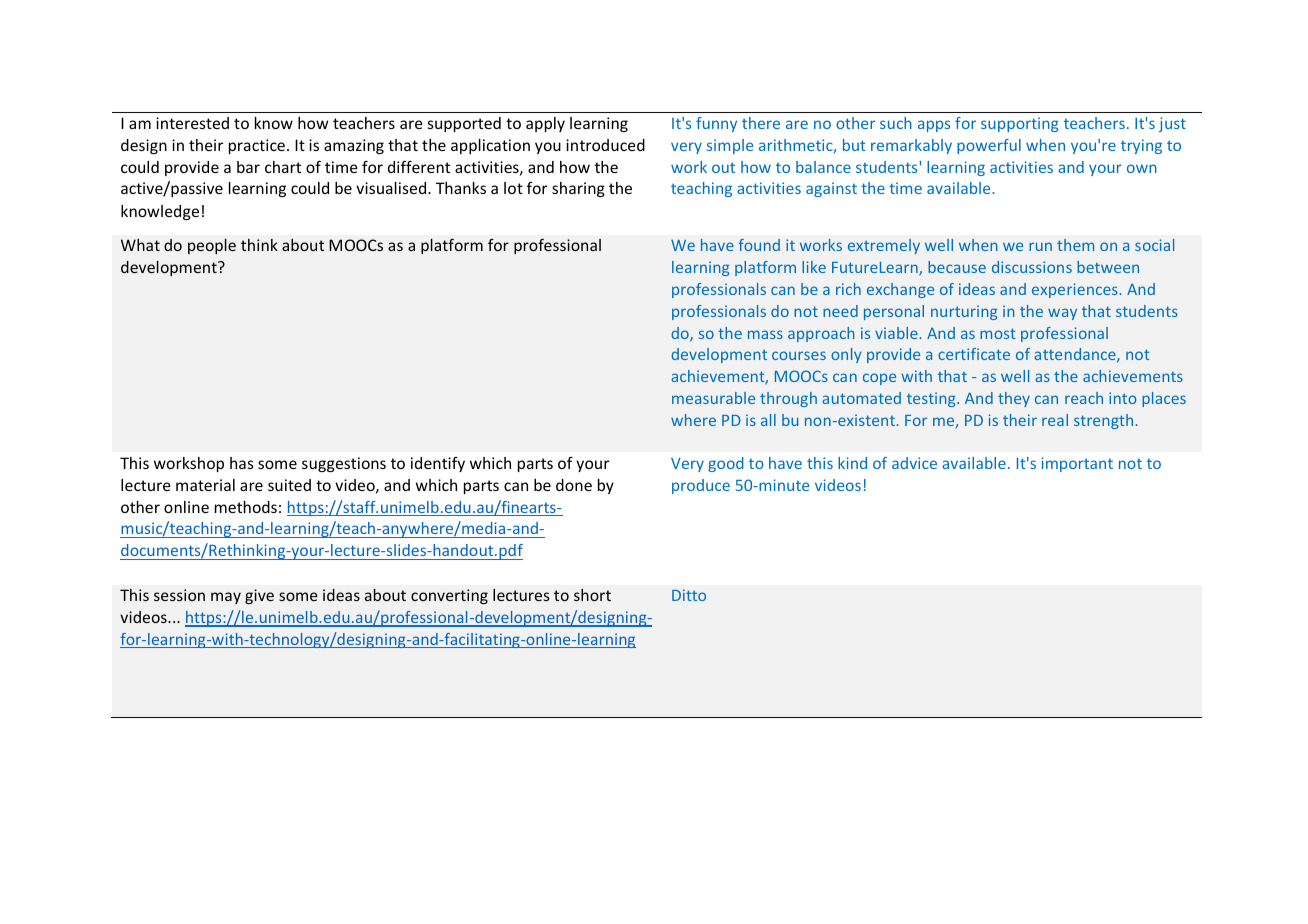  I want to click on supporting, so click(1019, 124).
